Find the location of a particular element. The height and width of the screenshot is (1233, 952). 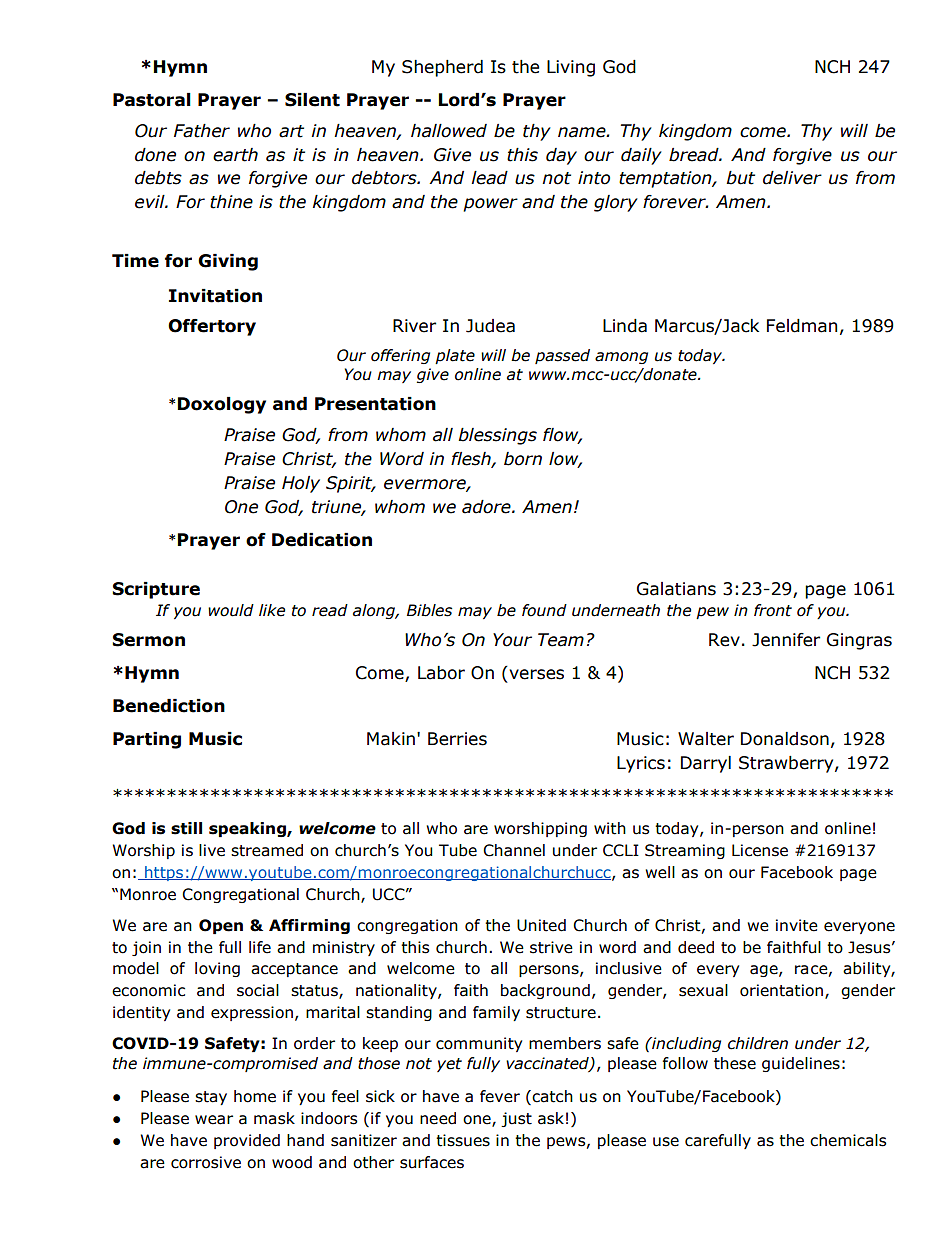

chemicals is located at coordinates (848, 1140).
